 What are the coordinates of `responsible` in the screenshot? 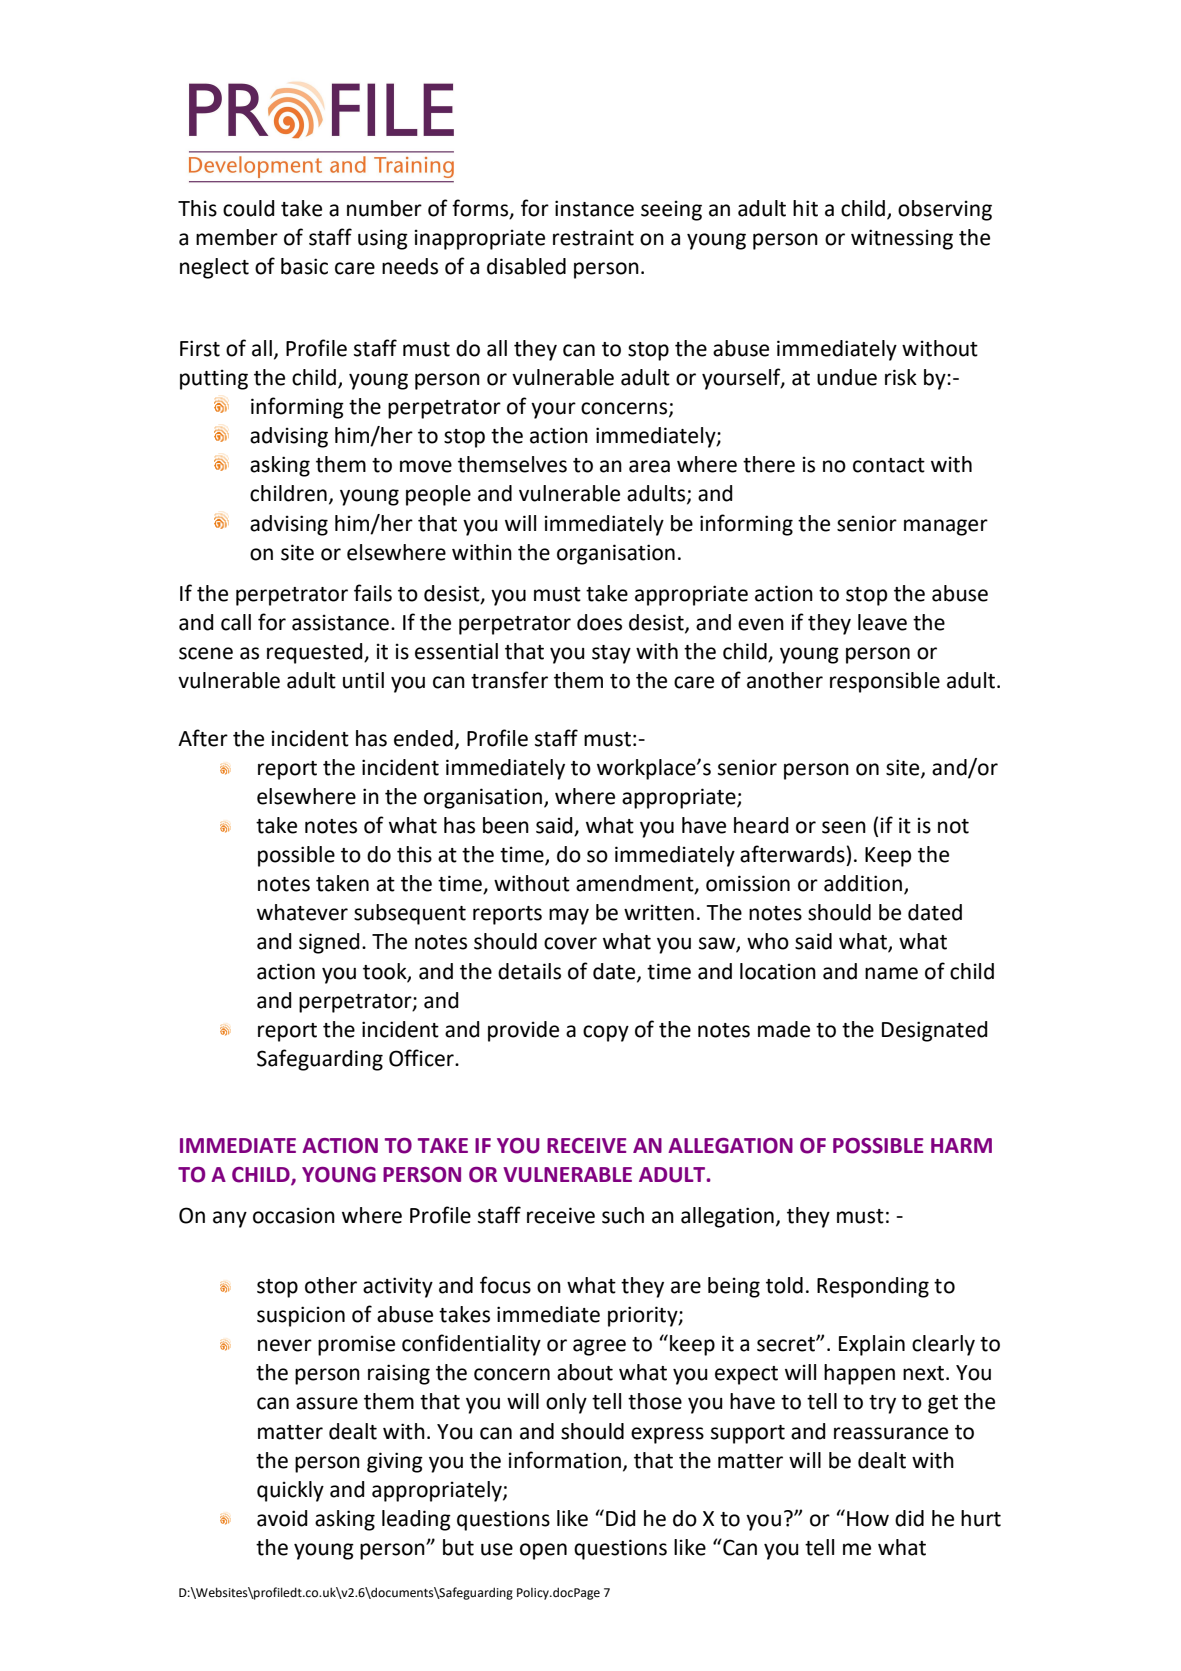 It's located at (885, 682).
